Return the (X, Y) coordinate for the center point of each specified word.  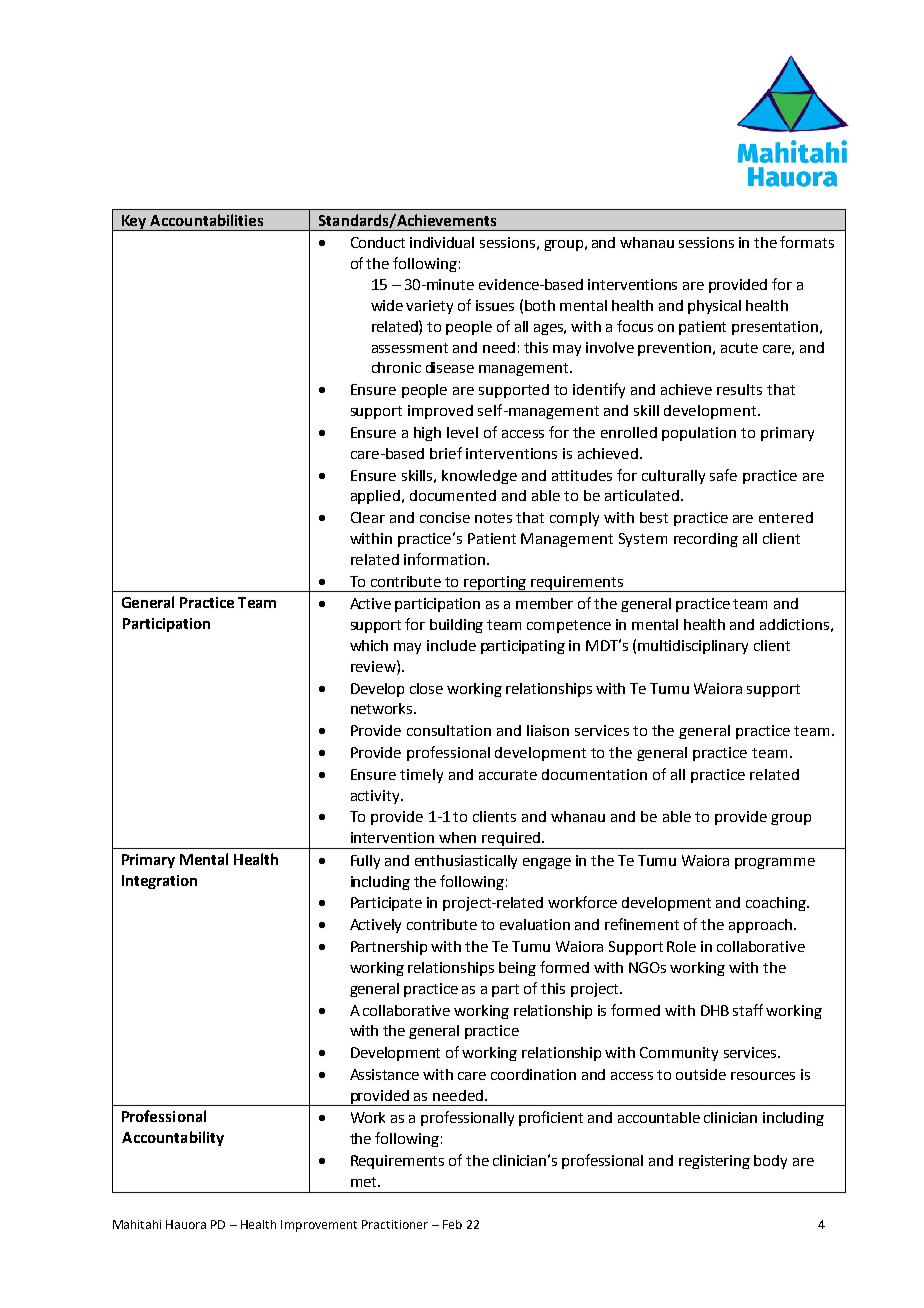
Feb (452, 1224)
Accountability (173, 1138)
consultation (449, 730)
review (374, 666)
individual (442, 242)
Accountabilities (206, 220)
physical (714, 307)
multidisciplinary (693, 647)
